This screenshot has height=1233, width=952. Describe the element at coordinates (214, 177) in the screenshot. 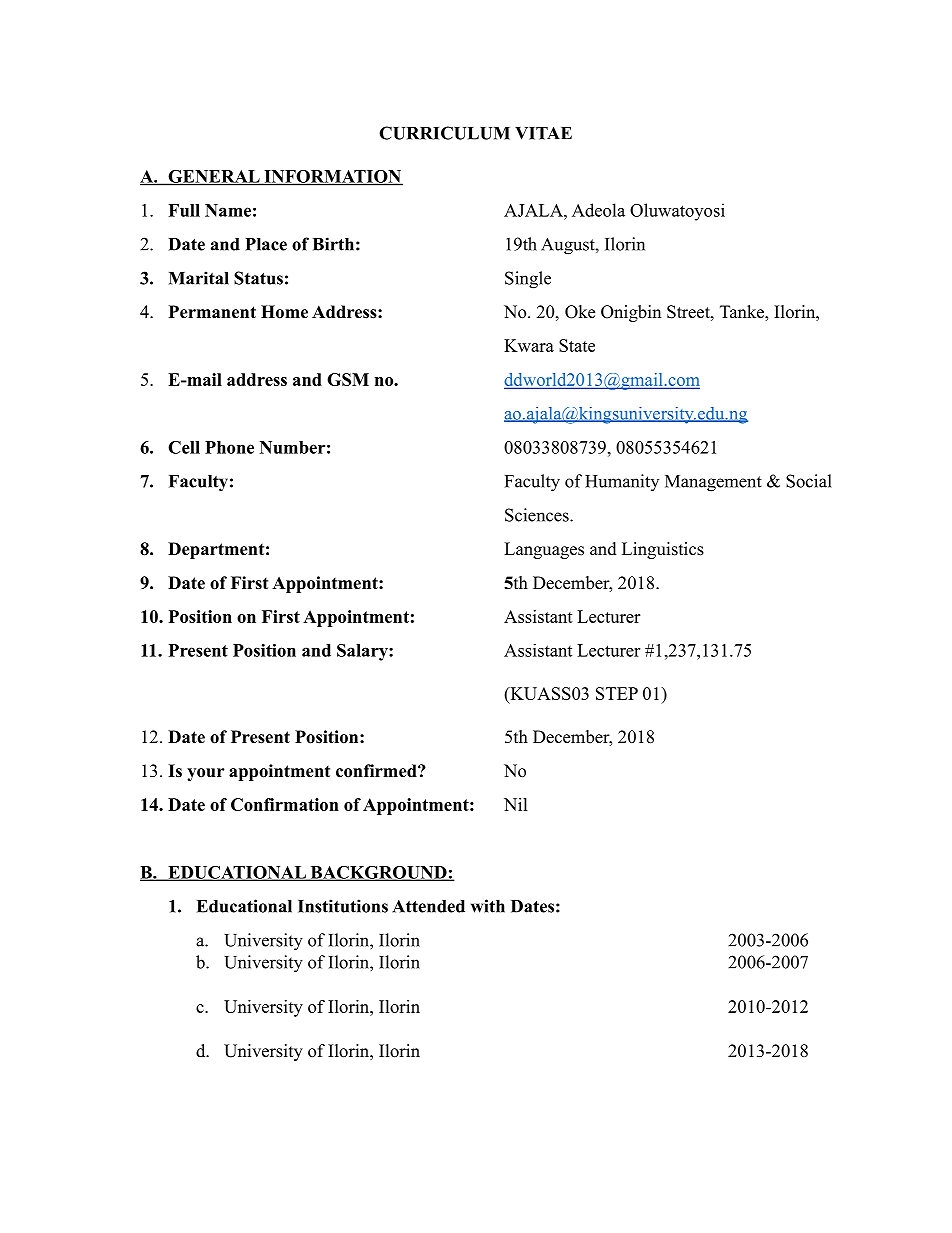

I see `GENERAL` at that location.
